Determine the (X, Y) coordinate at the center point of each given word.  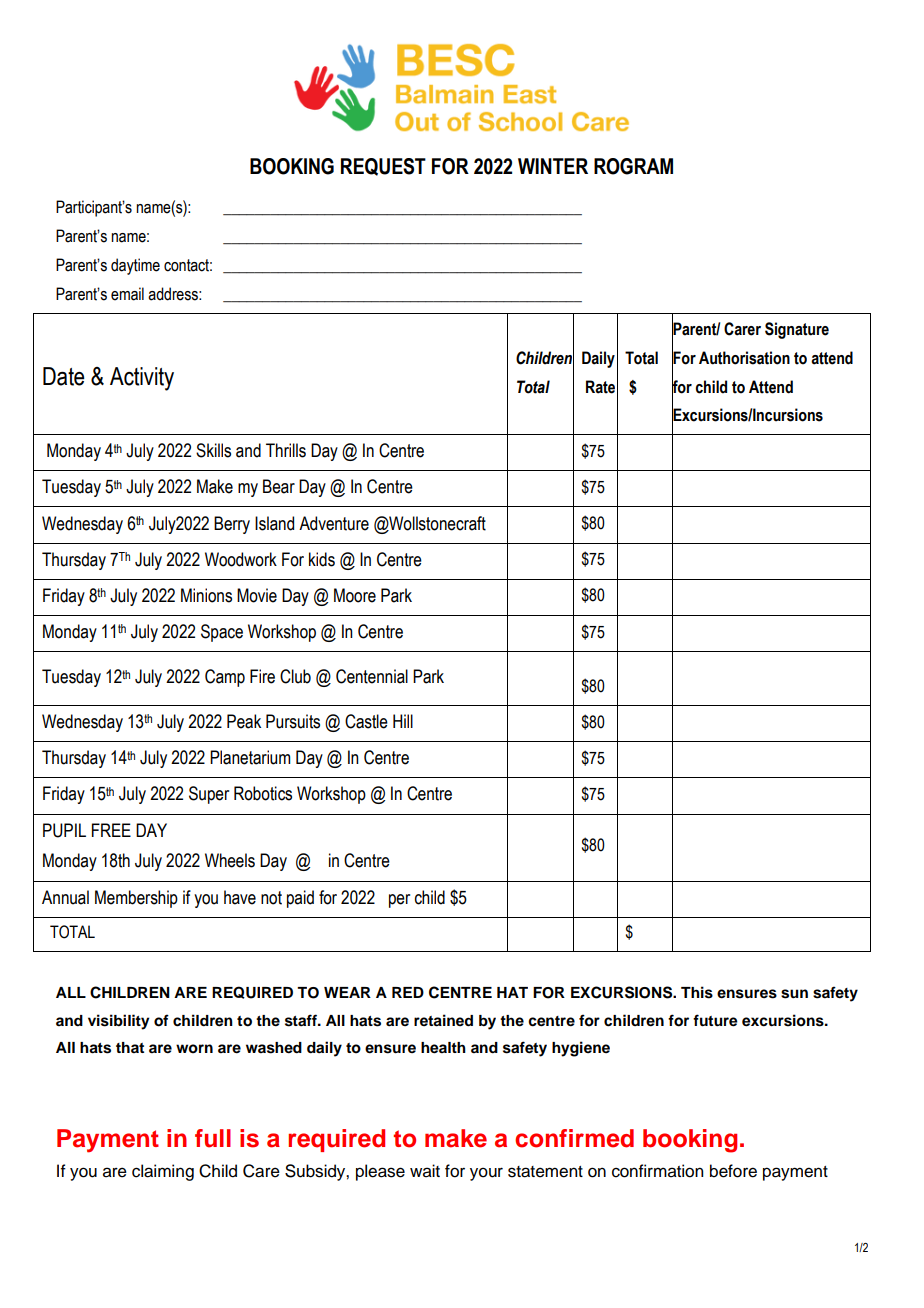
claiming (163, 1172)
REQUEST (383, 167)
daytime (135, 266)
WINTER (553, 166)
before (733, 1171)
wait (425, 1171)
